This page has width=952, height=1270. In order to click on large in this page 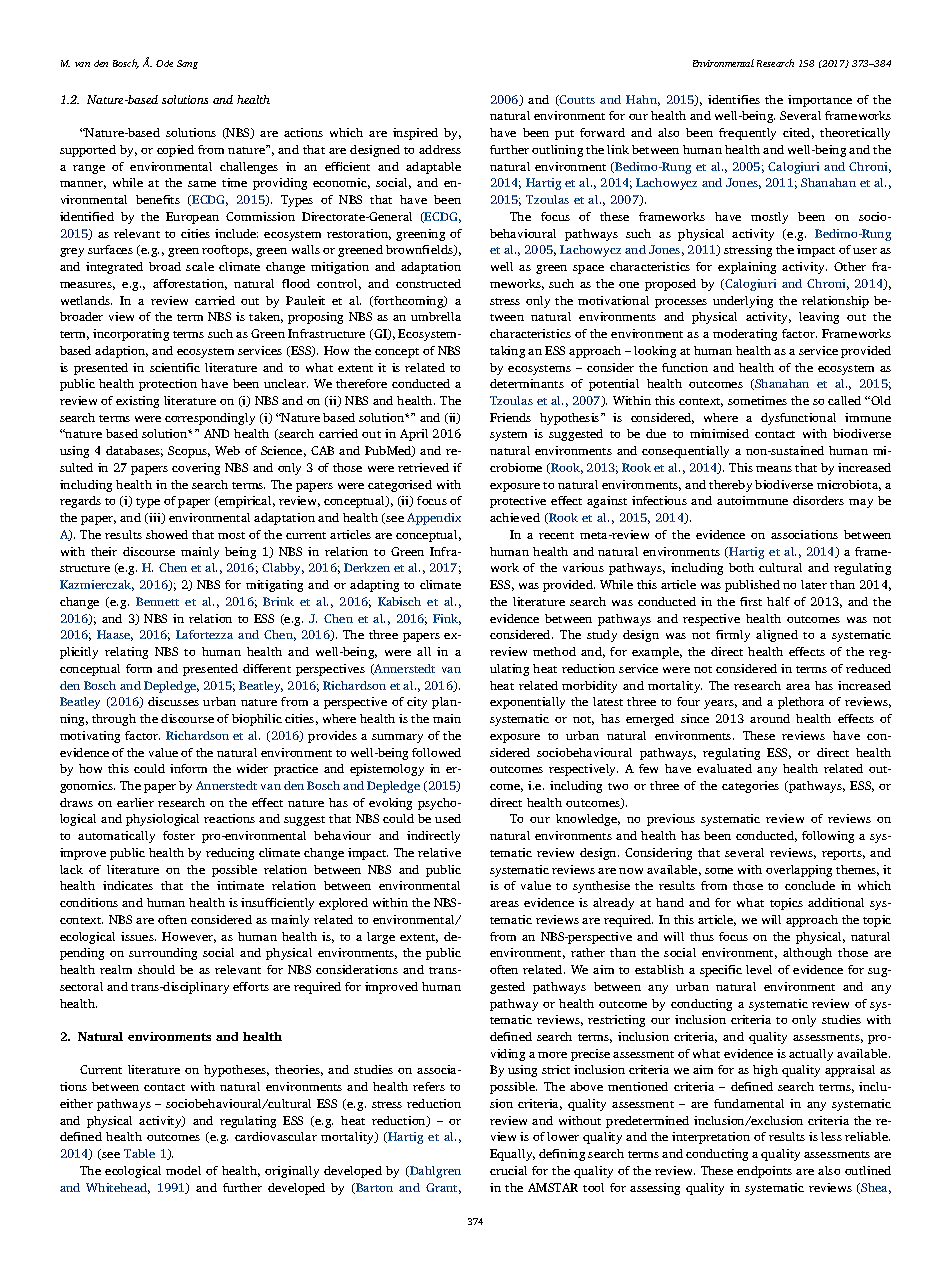, I will do `click(381, 938)`.
